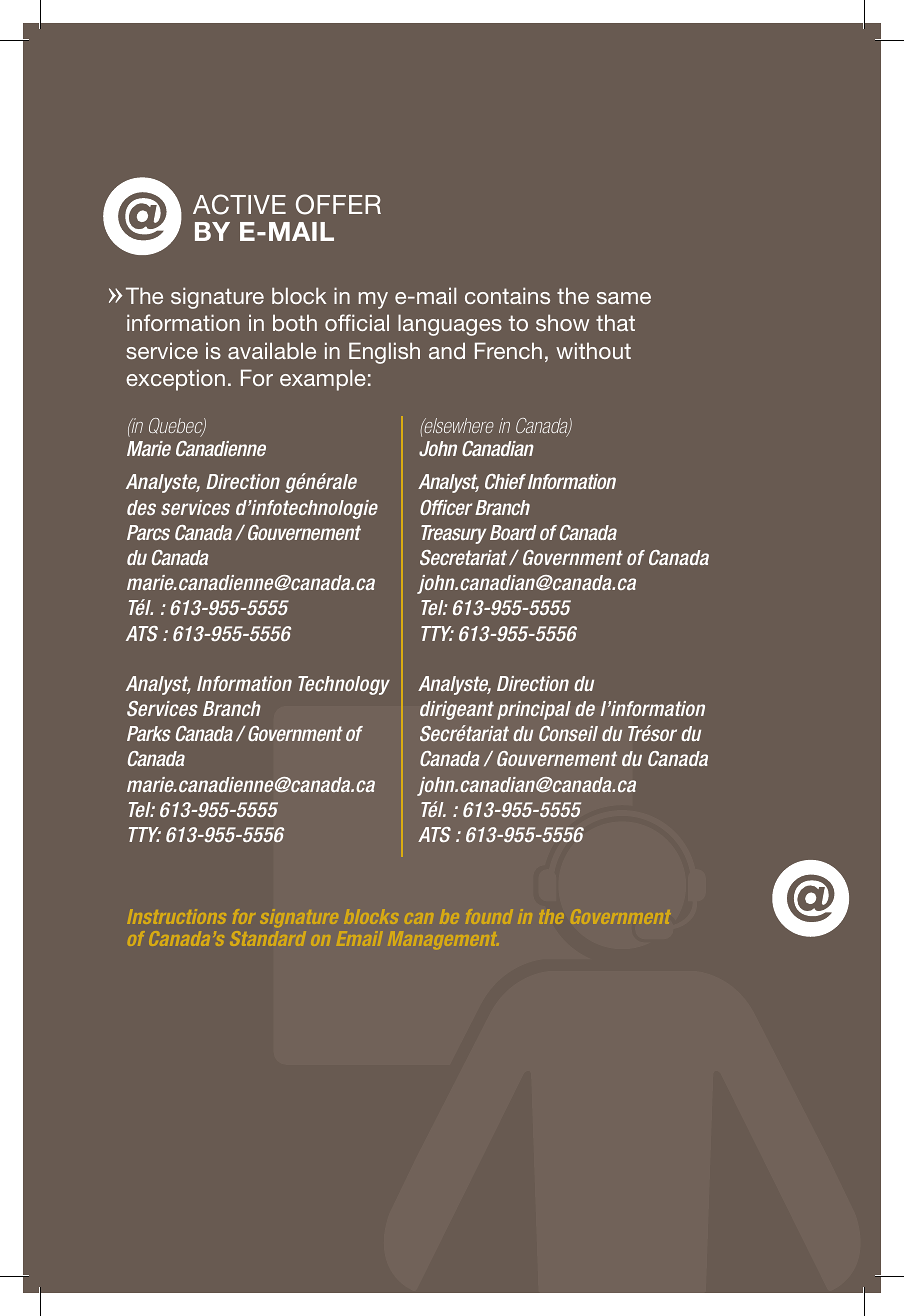  What do you see at coordinates (562, 322) in the page?
I see `show` at bounding box center [562, 322].
